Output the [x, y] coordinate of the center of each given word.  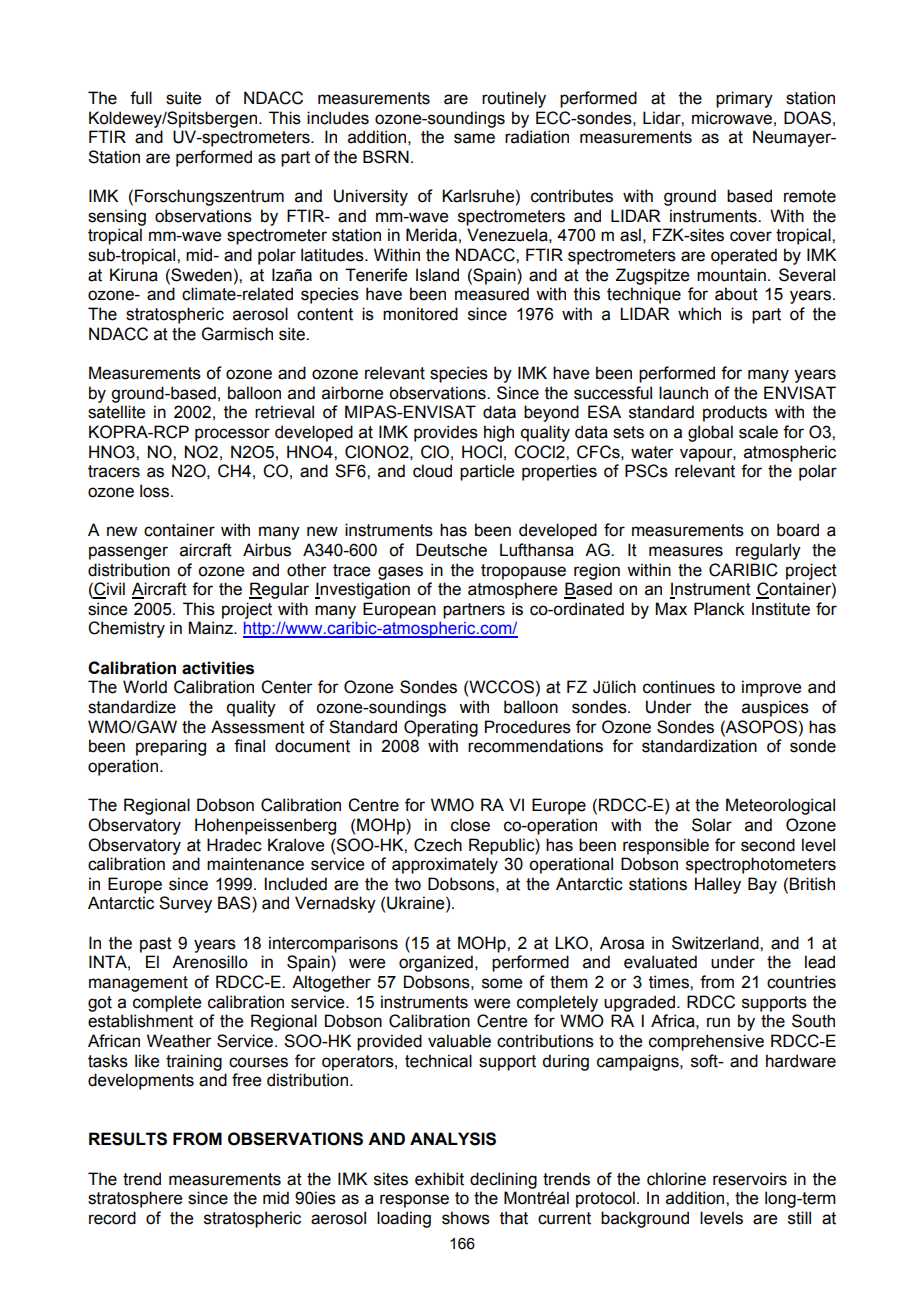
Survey [185, 904]
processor [232, 435]
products [735, 413]
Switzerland [716, 943]
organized [436, 963]
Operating [441, 728]
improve [771, 688]
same [474, 138]
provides [446, 433]
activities [218, 668]
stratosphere [135, 1199]
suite [183, 98]
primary [744, 99]
